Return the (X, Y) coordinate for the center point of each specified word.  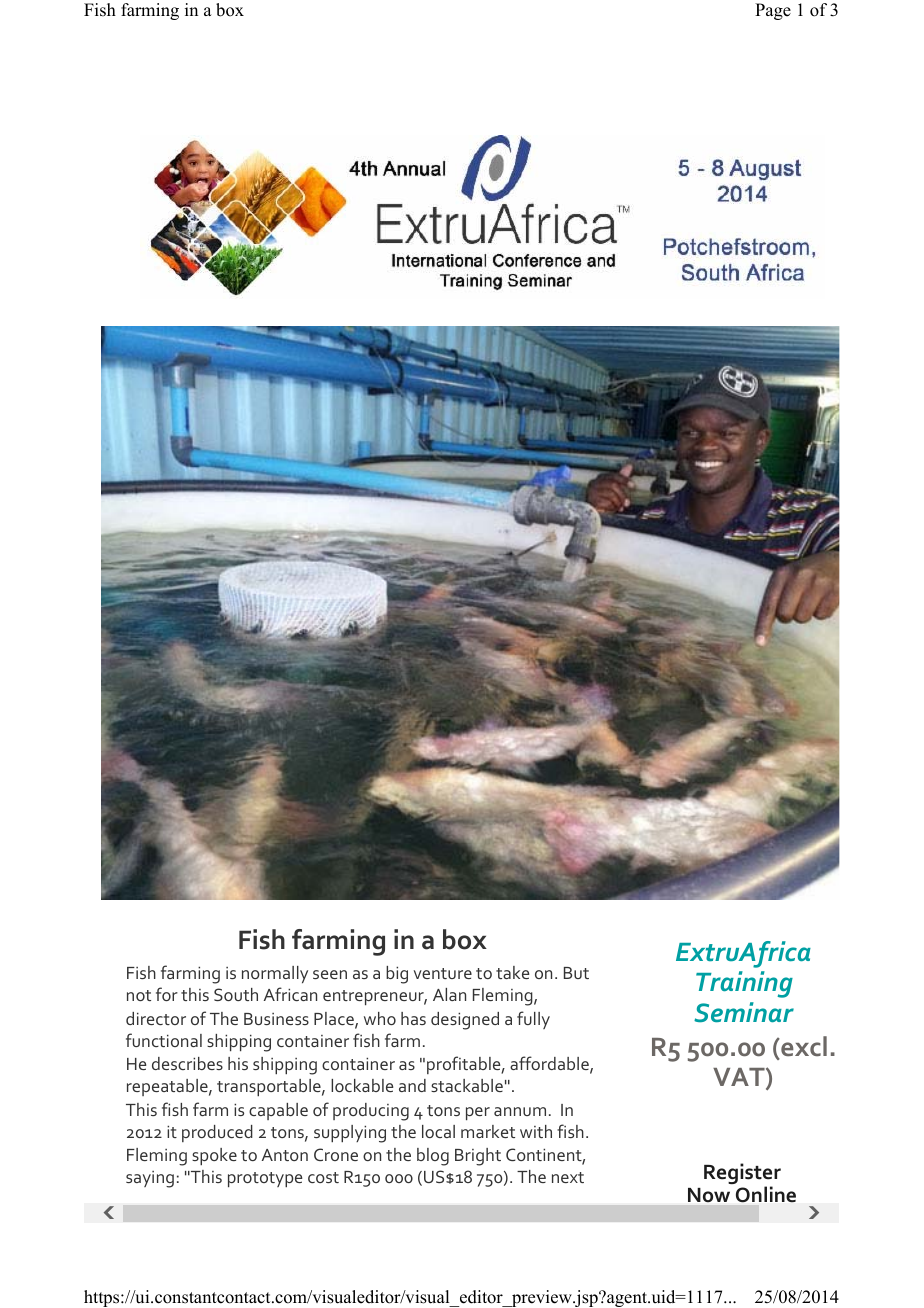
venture (443, 973)
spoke (214, 1156)
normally (275, 974)
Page (773, 11)
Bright (478, 1157)
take (512, 972)
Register (742, 1175)
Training (744, 984)
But (576, 973)
